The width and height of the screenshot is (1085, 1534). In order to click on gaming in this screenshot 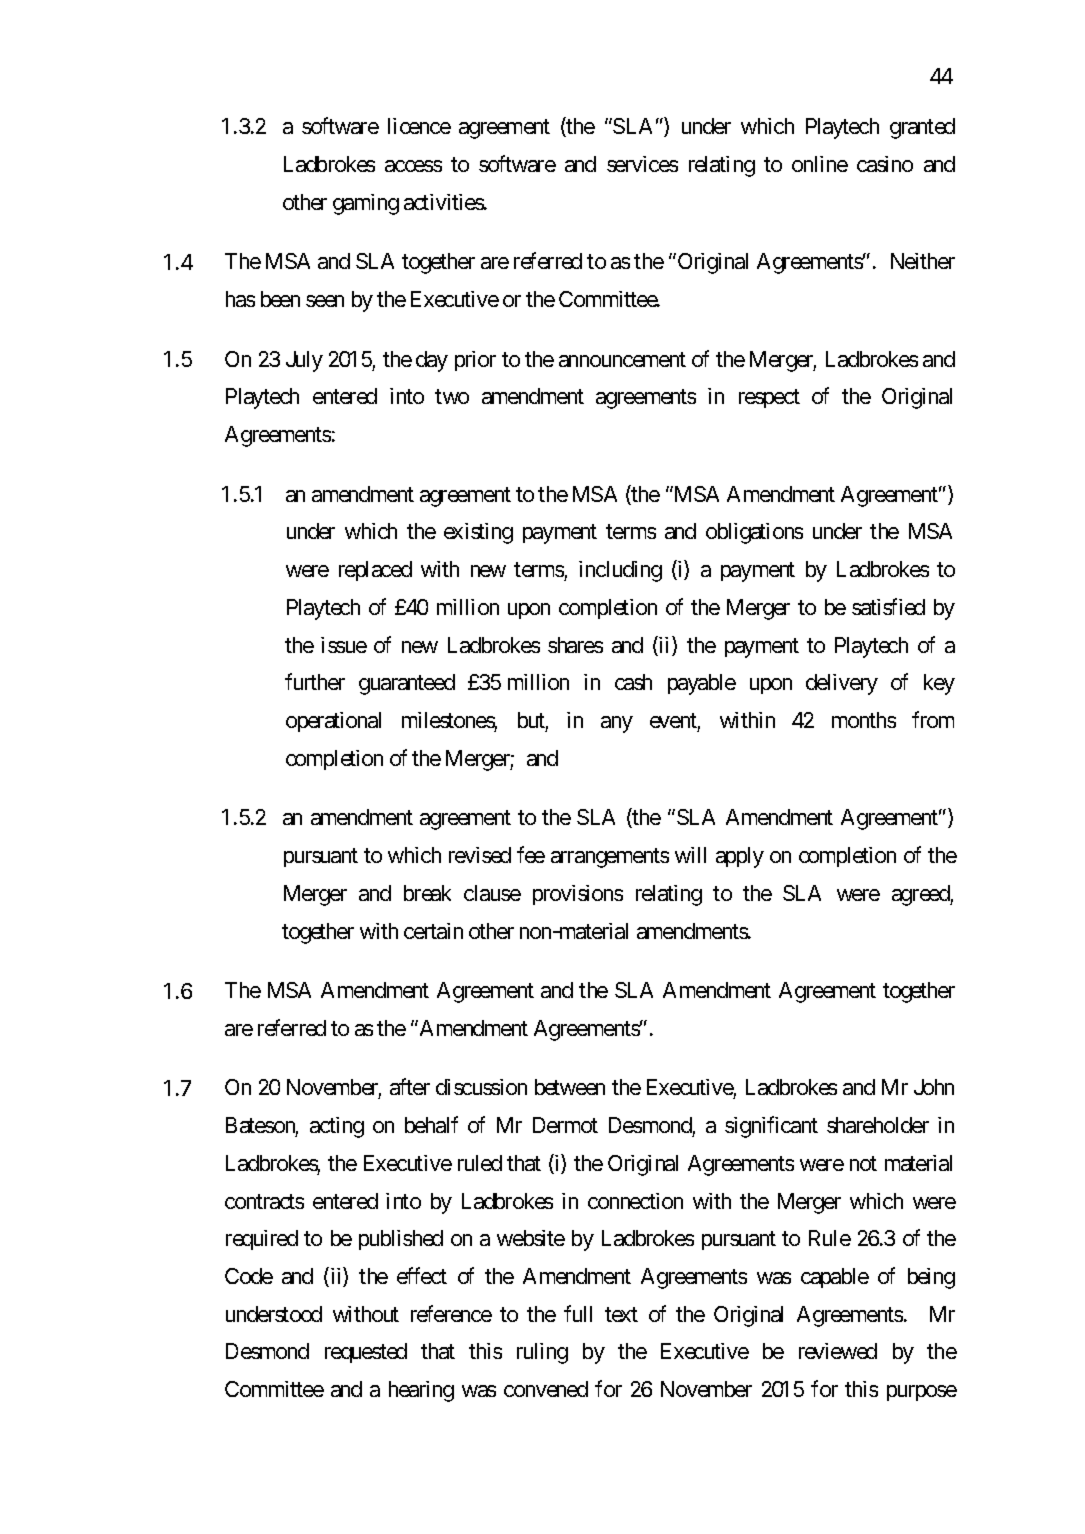, I will do `click(366, 204)`.
